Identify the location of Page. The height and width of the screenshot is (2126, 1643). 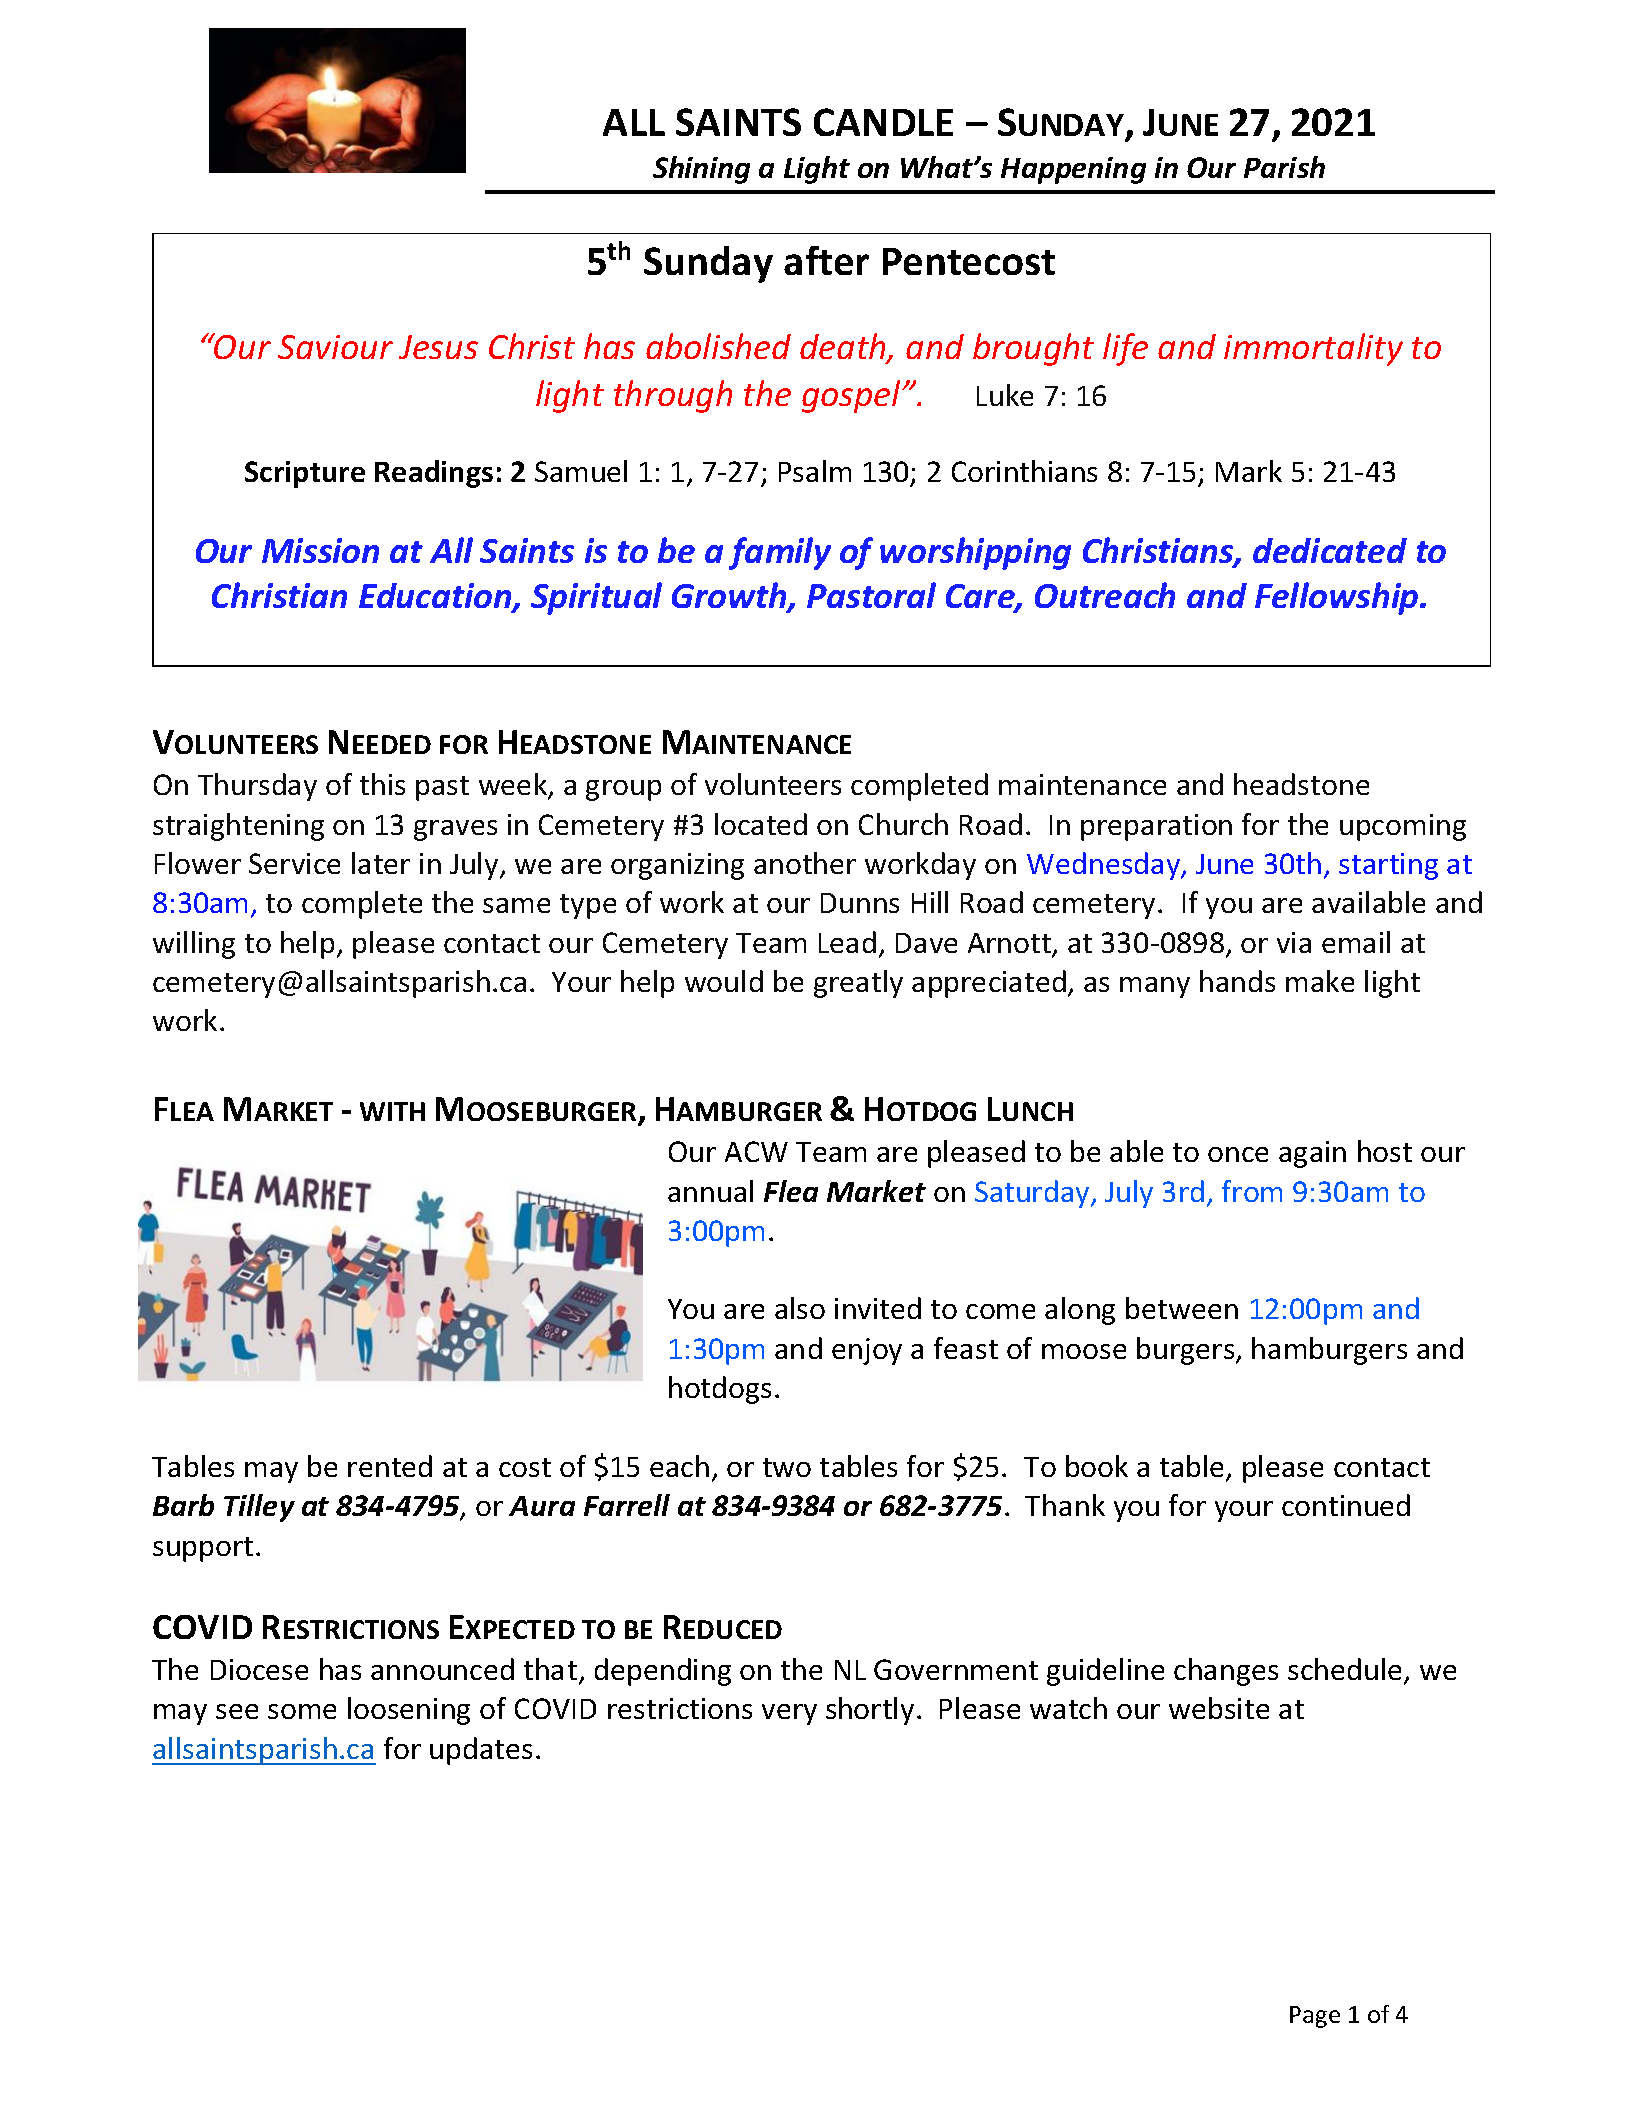
(1315, 2017).
